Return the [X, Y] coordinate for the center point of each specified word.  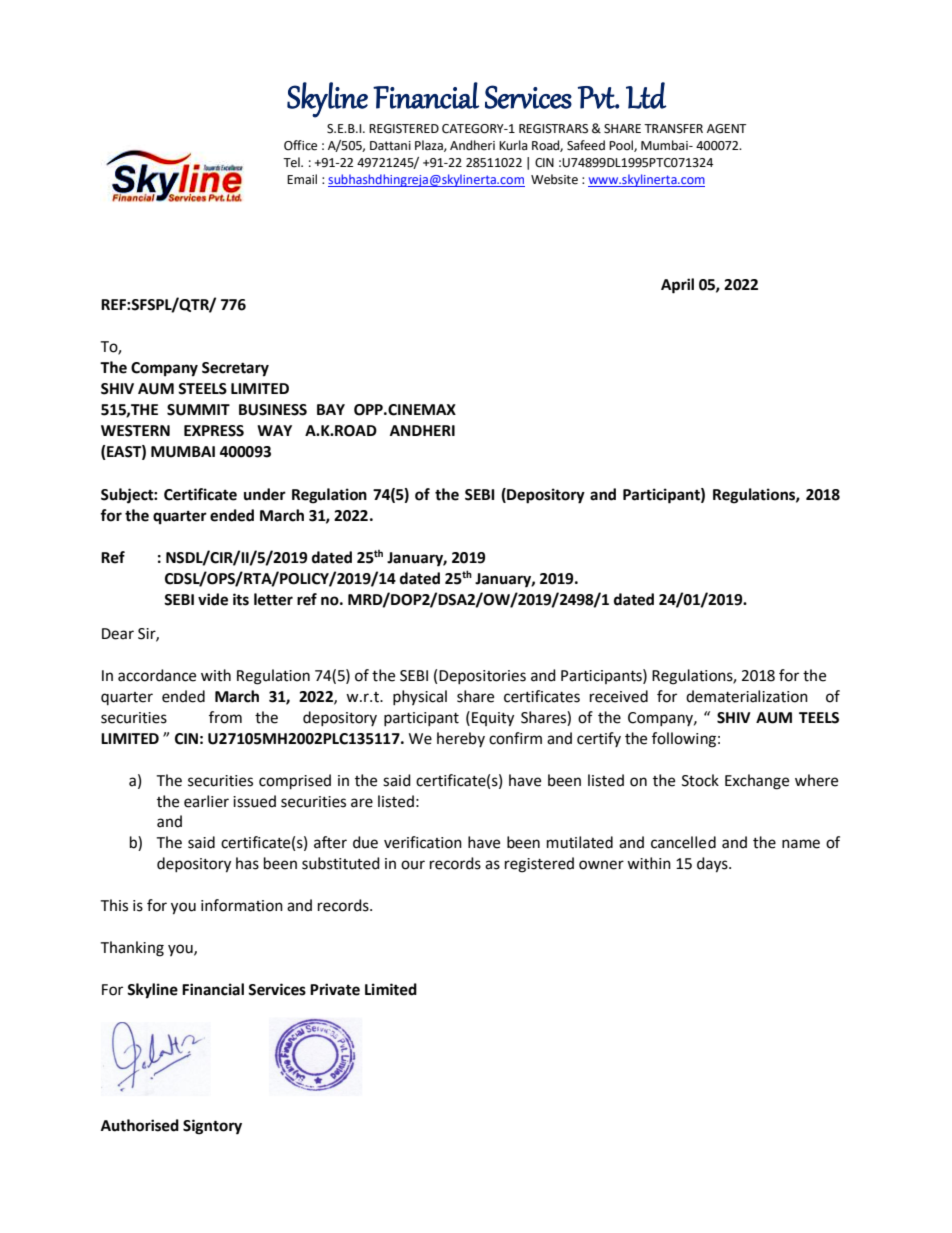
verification [423, 842]
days [713, 865]
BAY [331, 409]
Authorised [140, 1125]
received [619, 696]
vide [213, 599]
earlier [206, 801]
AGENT [727, 129]
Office [300, 145]
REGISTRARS [553, 129]
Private [335, 989]
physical [420, 697]
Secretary [235, 369]
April [677, 286]
